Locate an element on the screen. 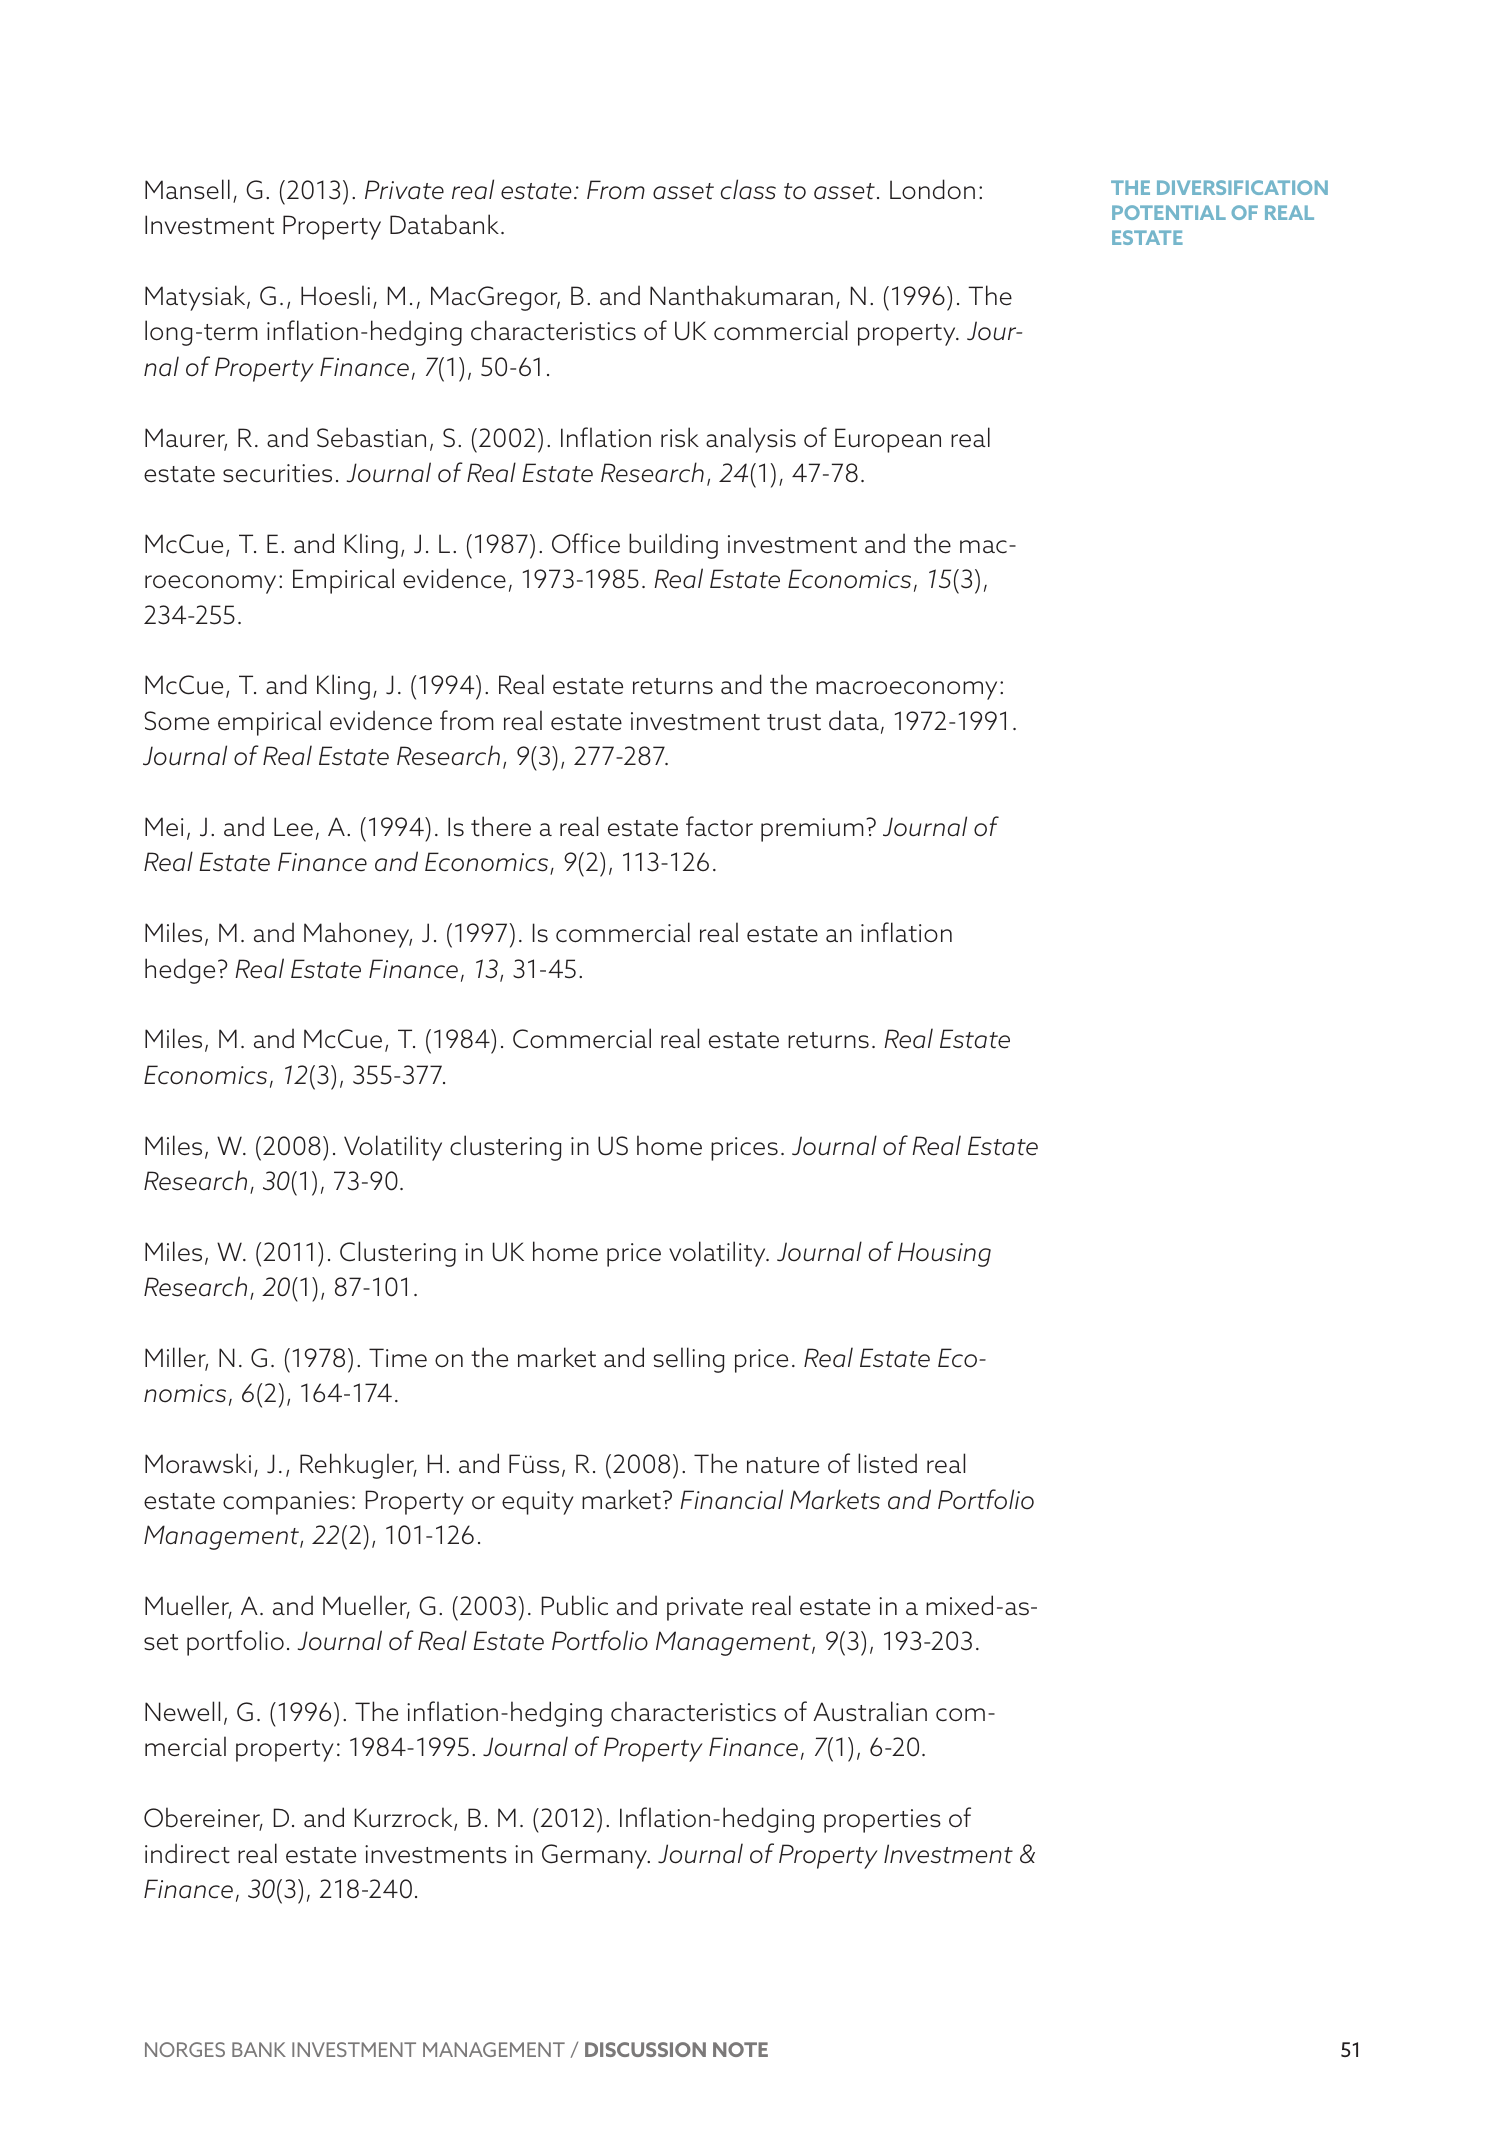  class is located at coordinates (748, 189).
